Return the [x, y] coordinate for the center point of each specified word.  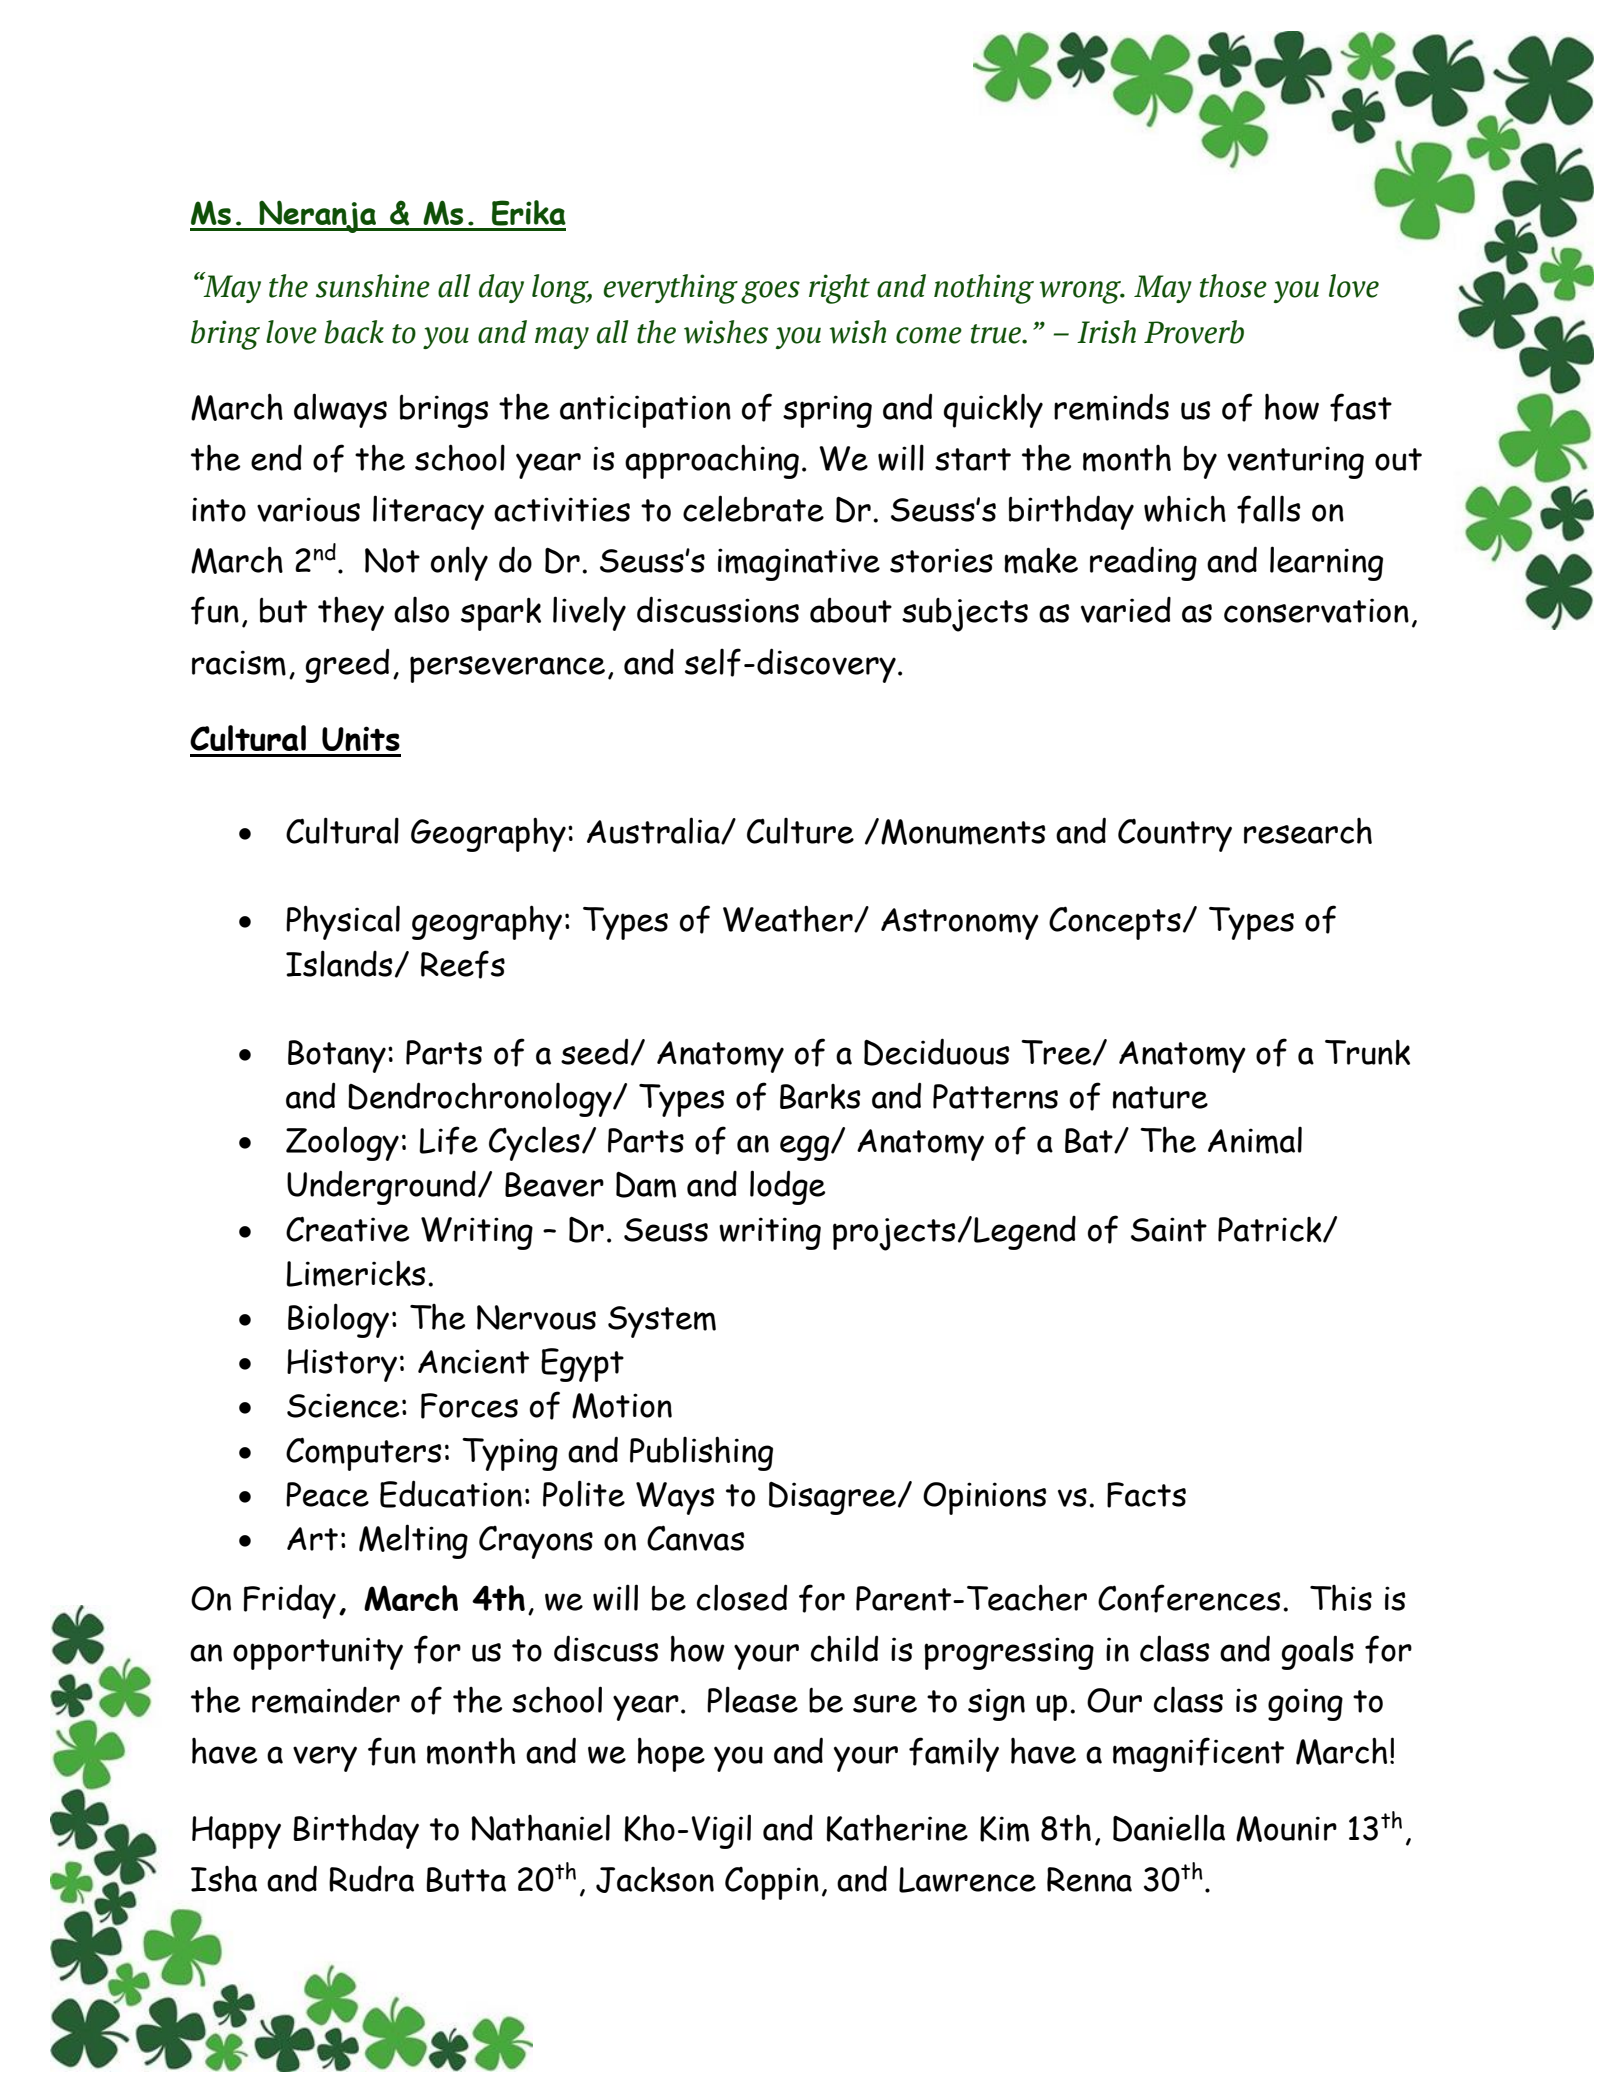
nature [1160, 1097]
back [354, 332]
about [851, 610]
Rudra [371, 1879]
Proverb [1194, 332]
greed [347, 665]
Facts [1146, 1495]
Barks [820, 1096]
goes [770, 292]
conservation [1316, 610]
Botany [337, 1056]
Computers [364, 1454]
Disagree [834, 1498]
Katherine [897, 1828]
